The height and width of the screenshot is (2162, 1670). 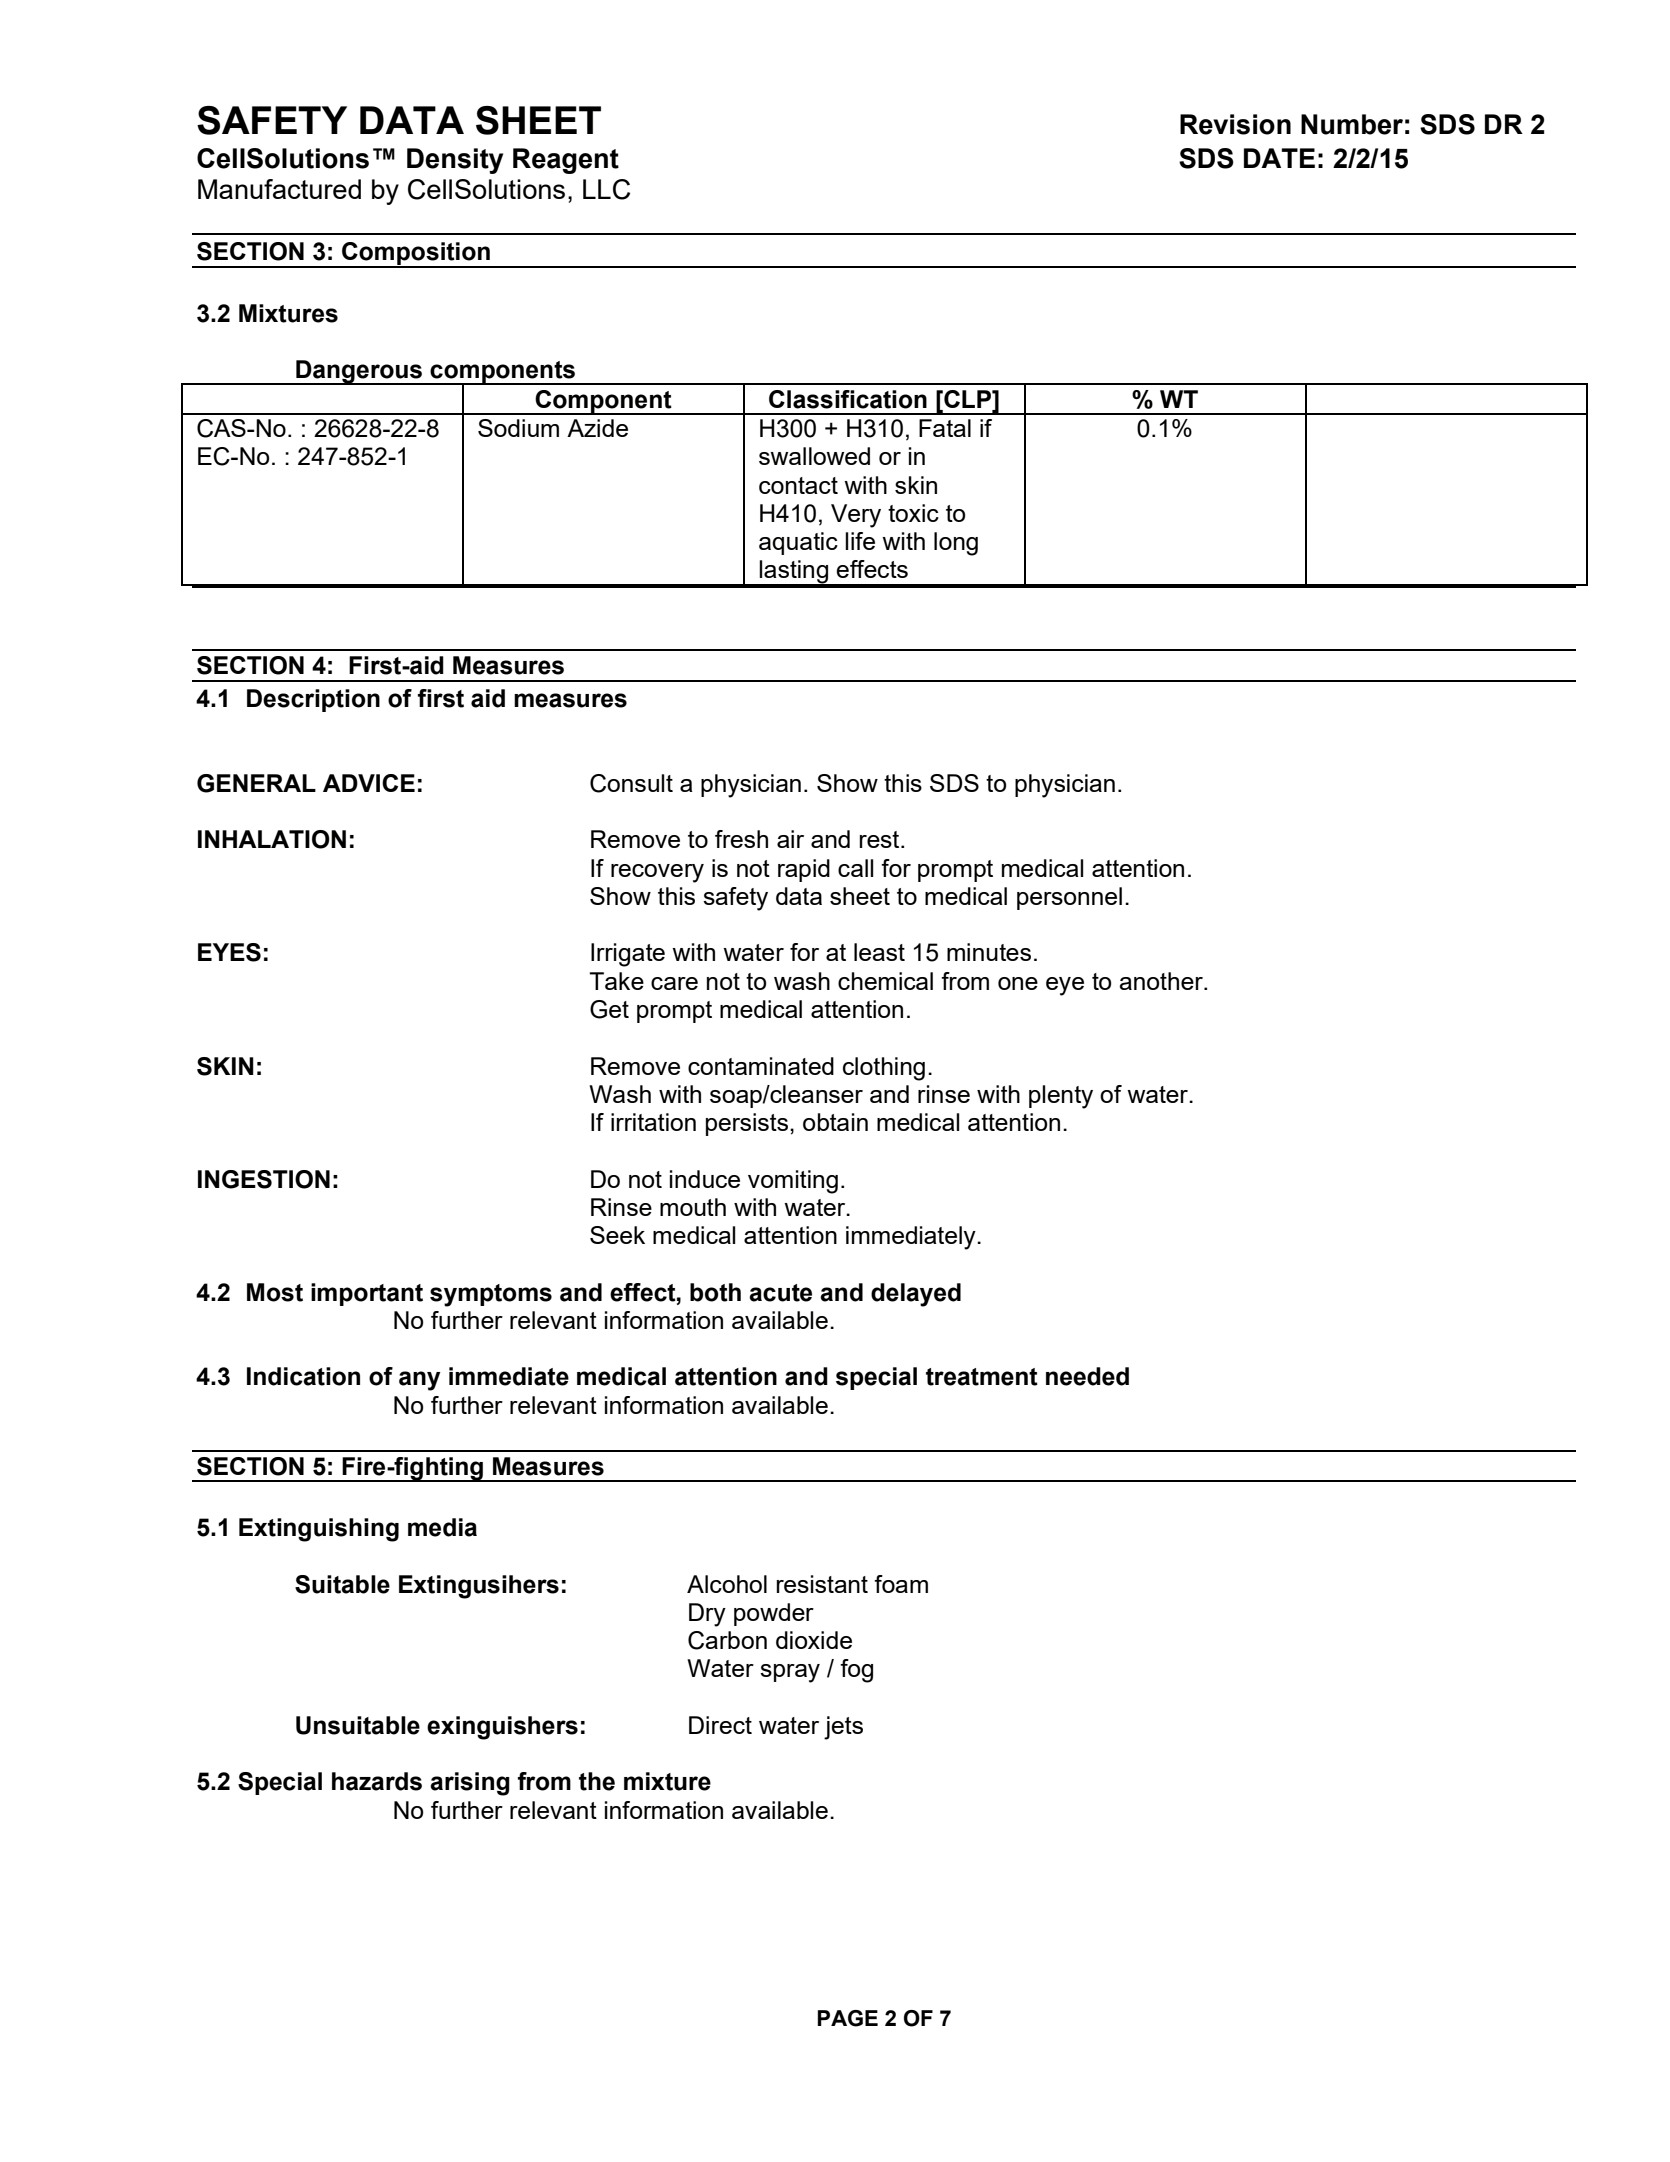 I want to click on Manufactured, so click(x=279, y=189).
